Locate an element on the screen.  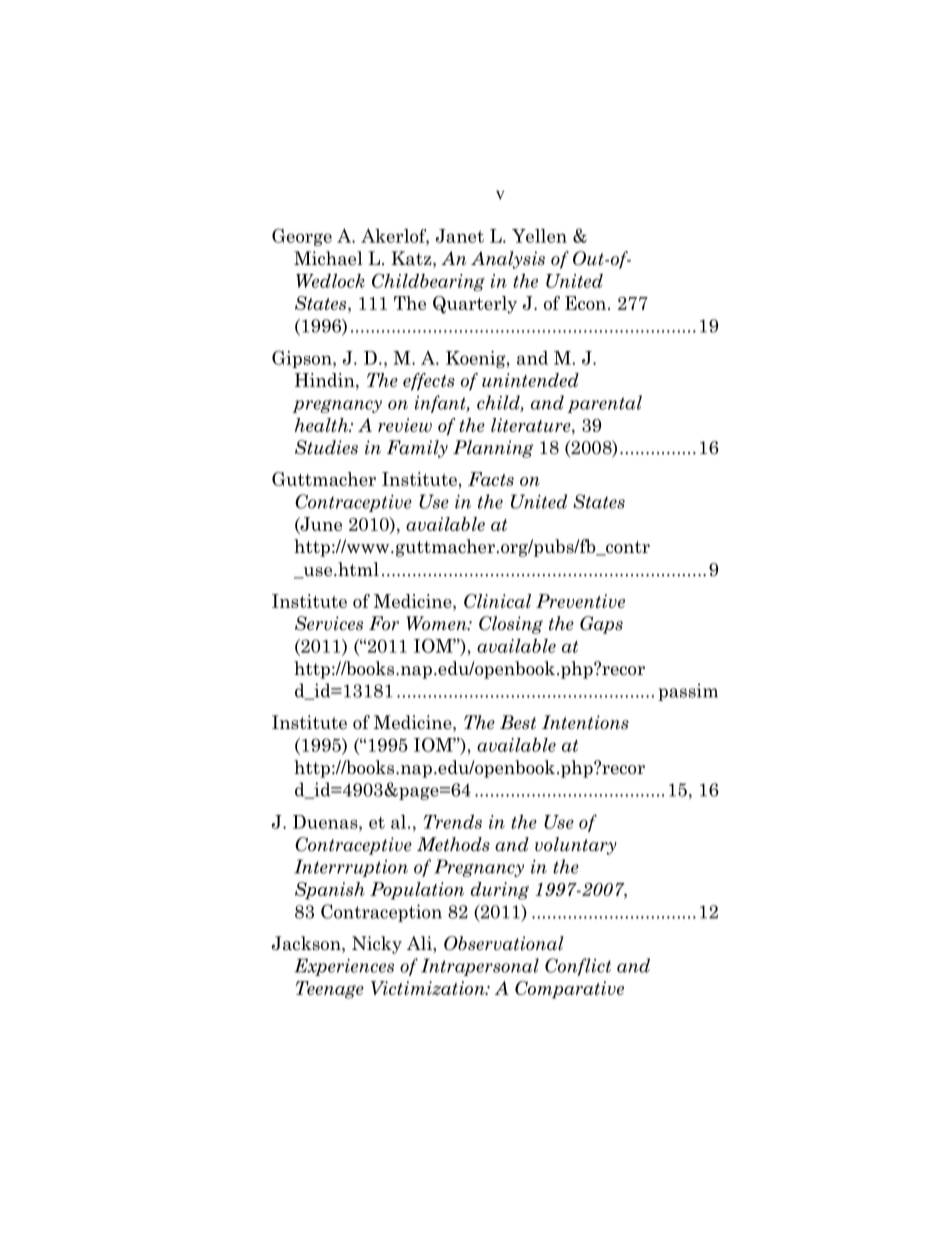
Janet is located at coordinates (459, 236).
